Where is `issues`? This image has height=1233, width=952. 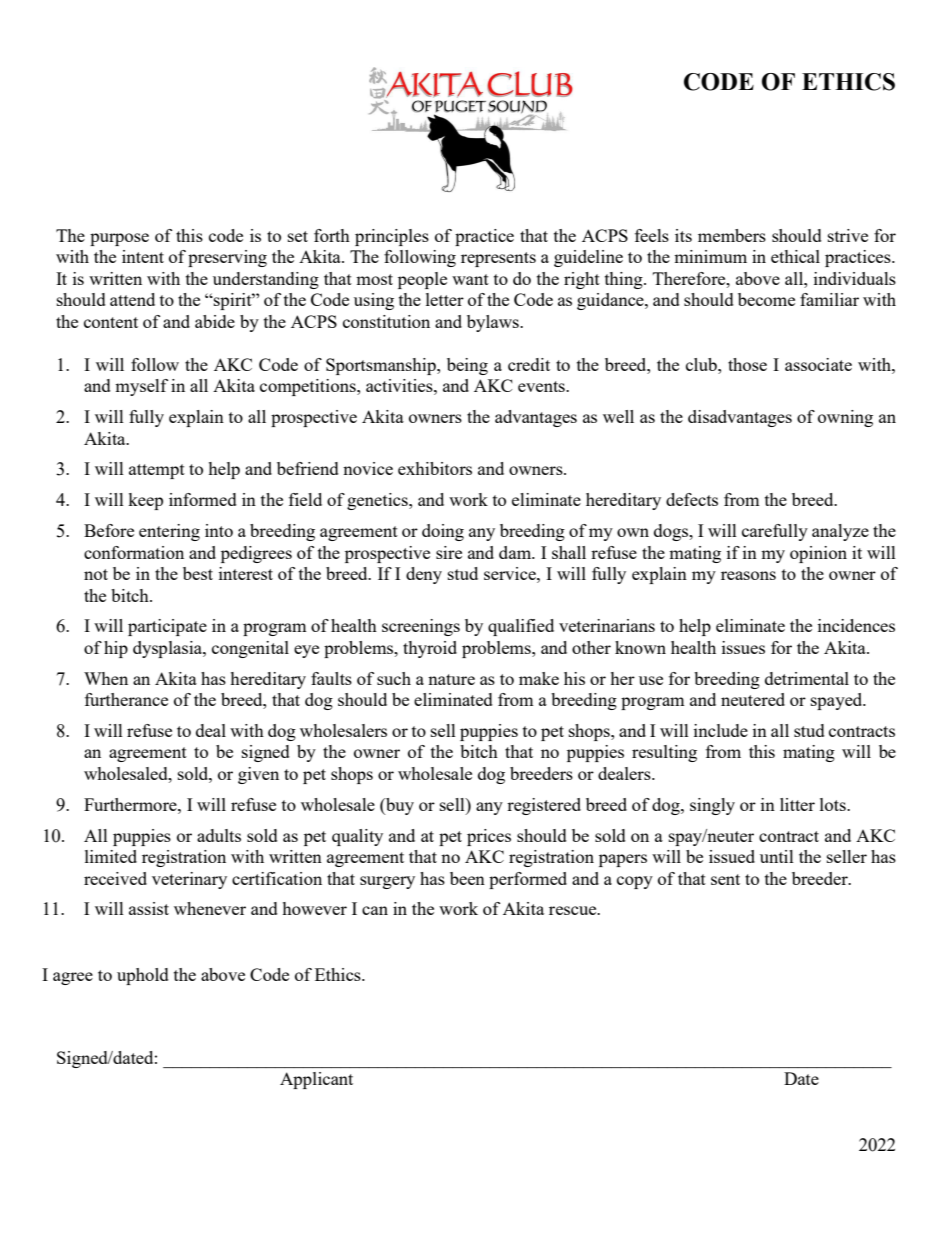
issues is located at coordinates (743, 647).
